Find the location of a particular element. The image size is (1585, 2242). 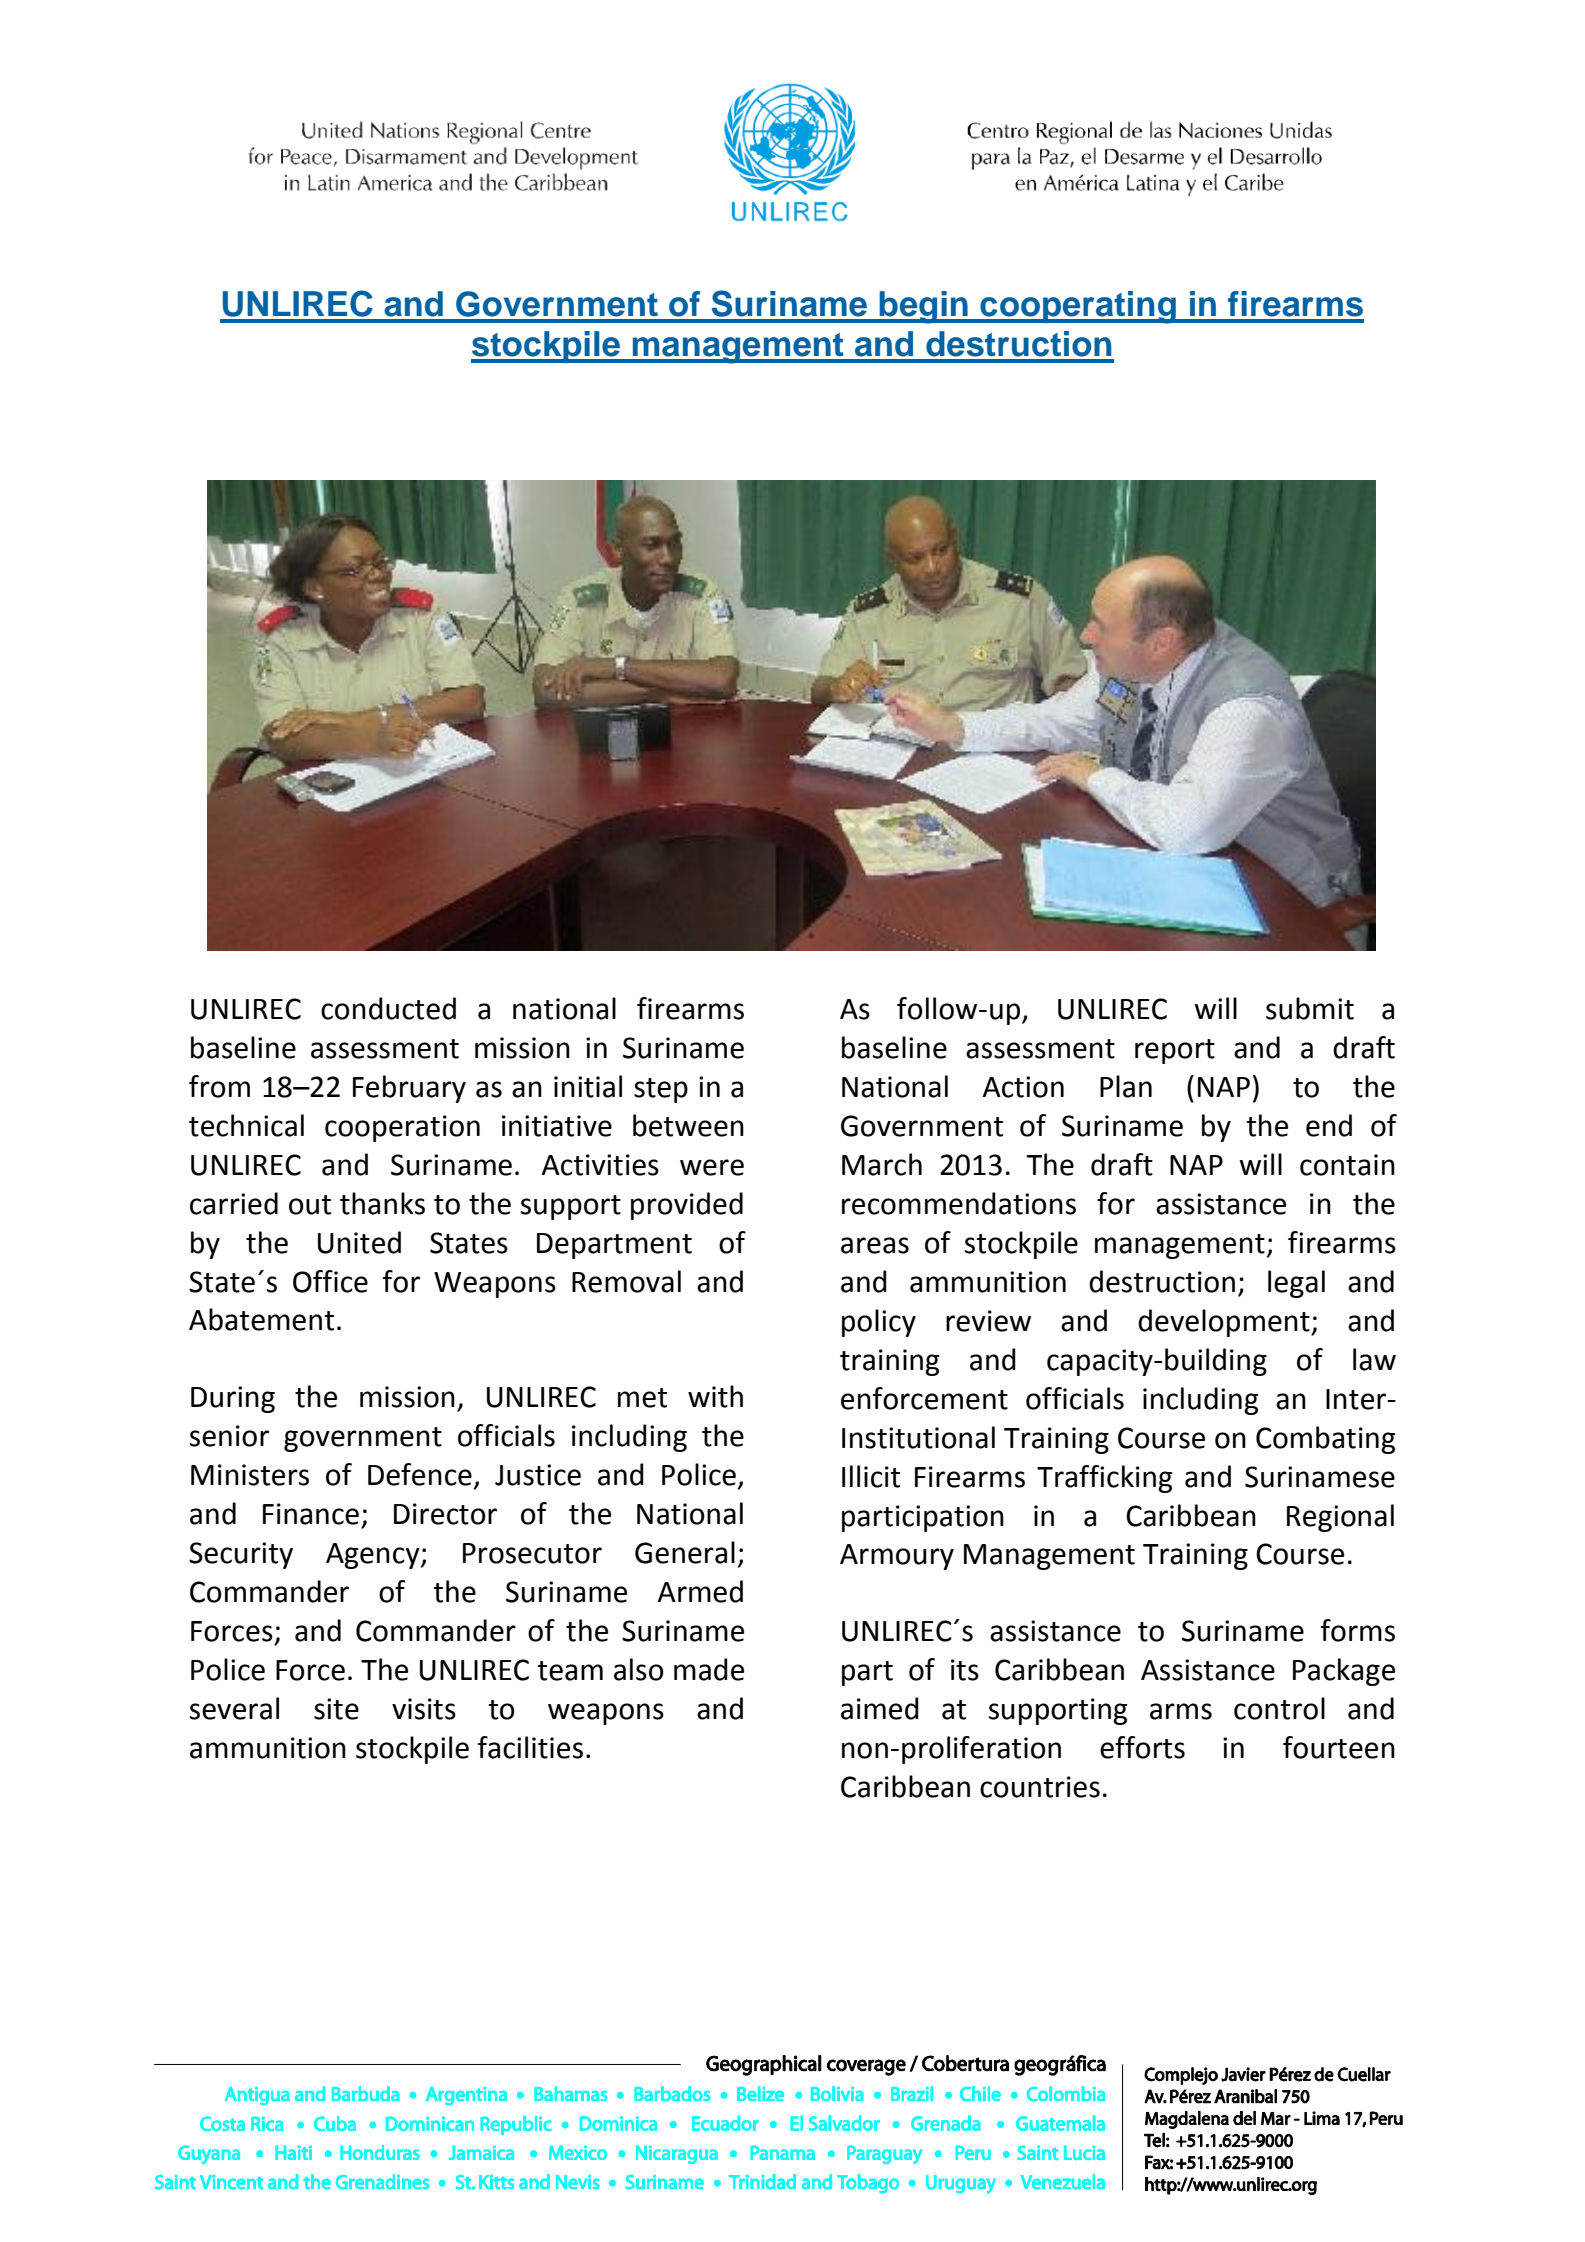

report is located at coordinates (1175, 1051).
